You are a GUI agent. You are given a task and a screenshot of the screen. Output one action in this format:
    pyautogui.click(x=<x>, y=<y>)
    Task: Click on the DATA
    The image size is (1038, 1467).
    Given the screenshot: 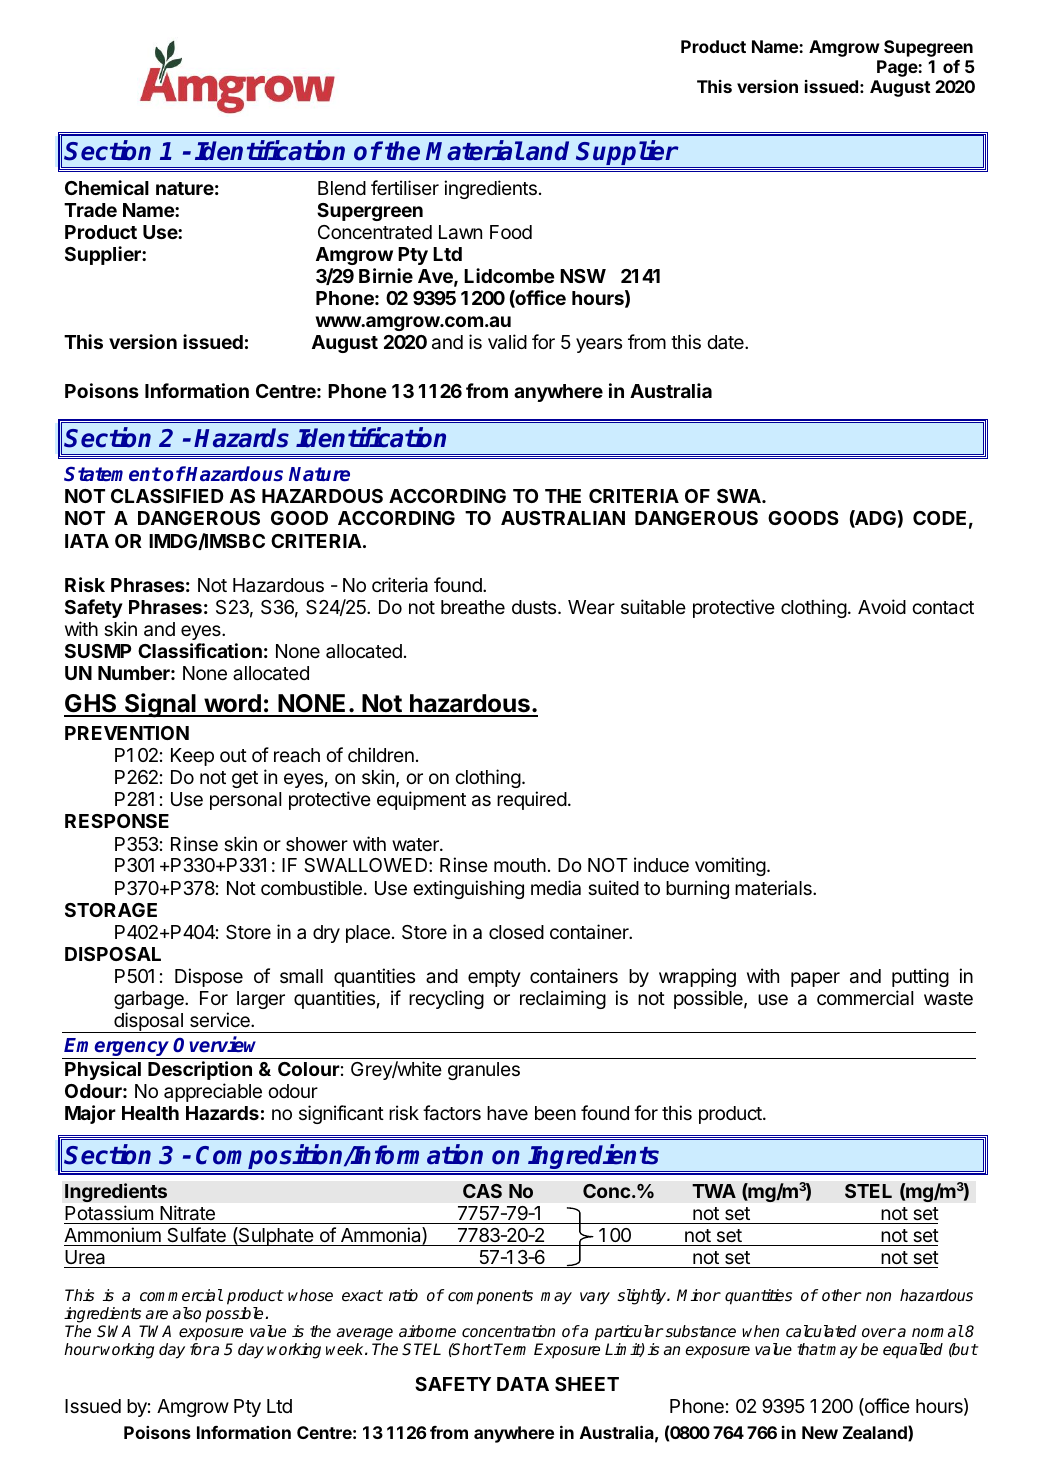 What is the action you would take?
    pyautogui.click(x=523, y=1384)
